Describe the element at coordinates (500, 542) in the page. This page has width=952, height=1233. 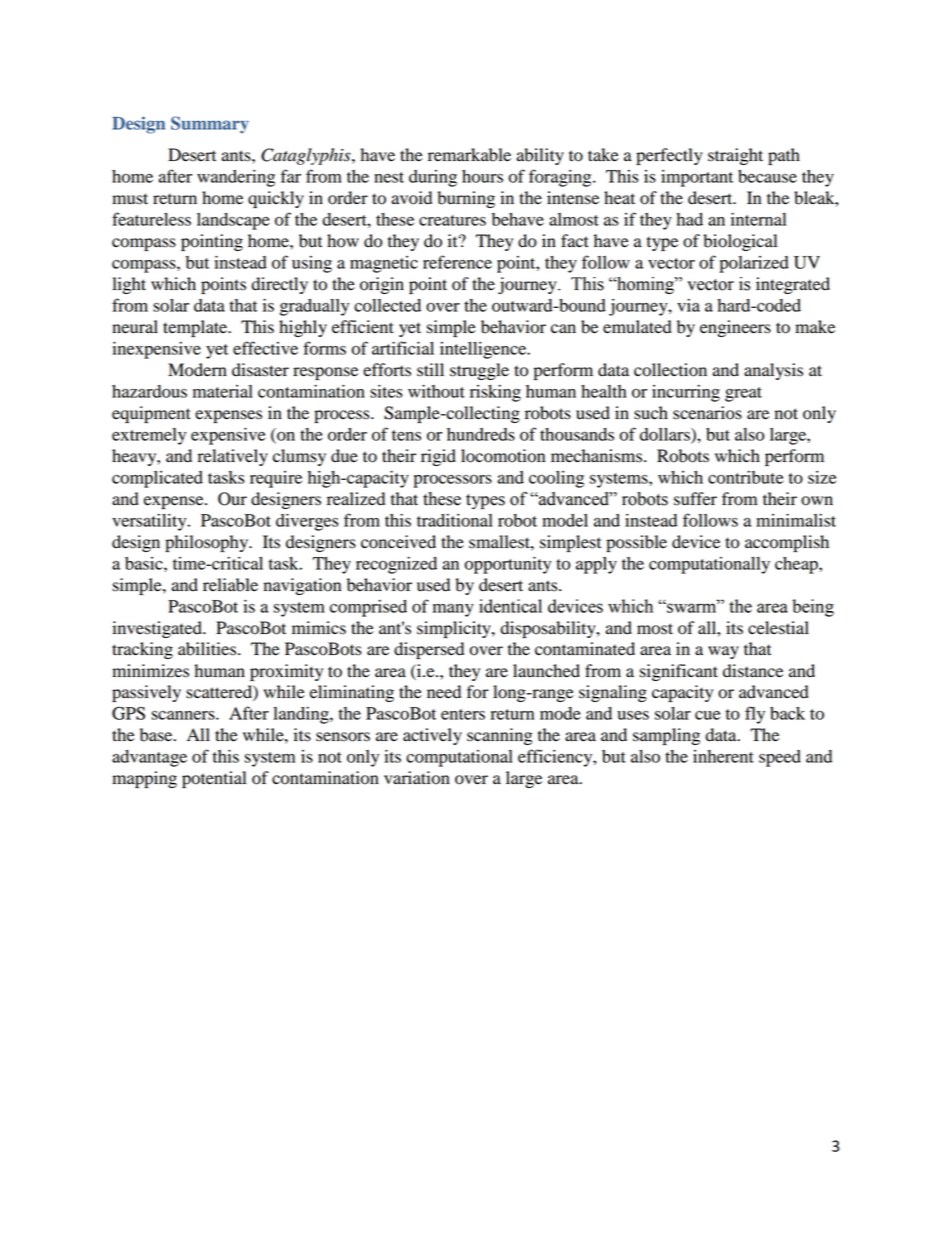
I see `smallest` at that location.
